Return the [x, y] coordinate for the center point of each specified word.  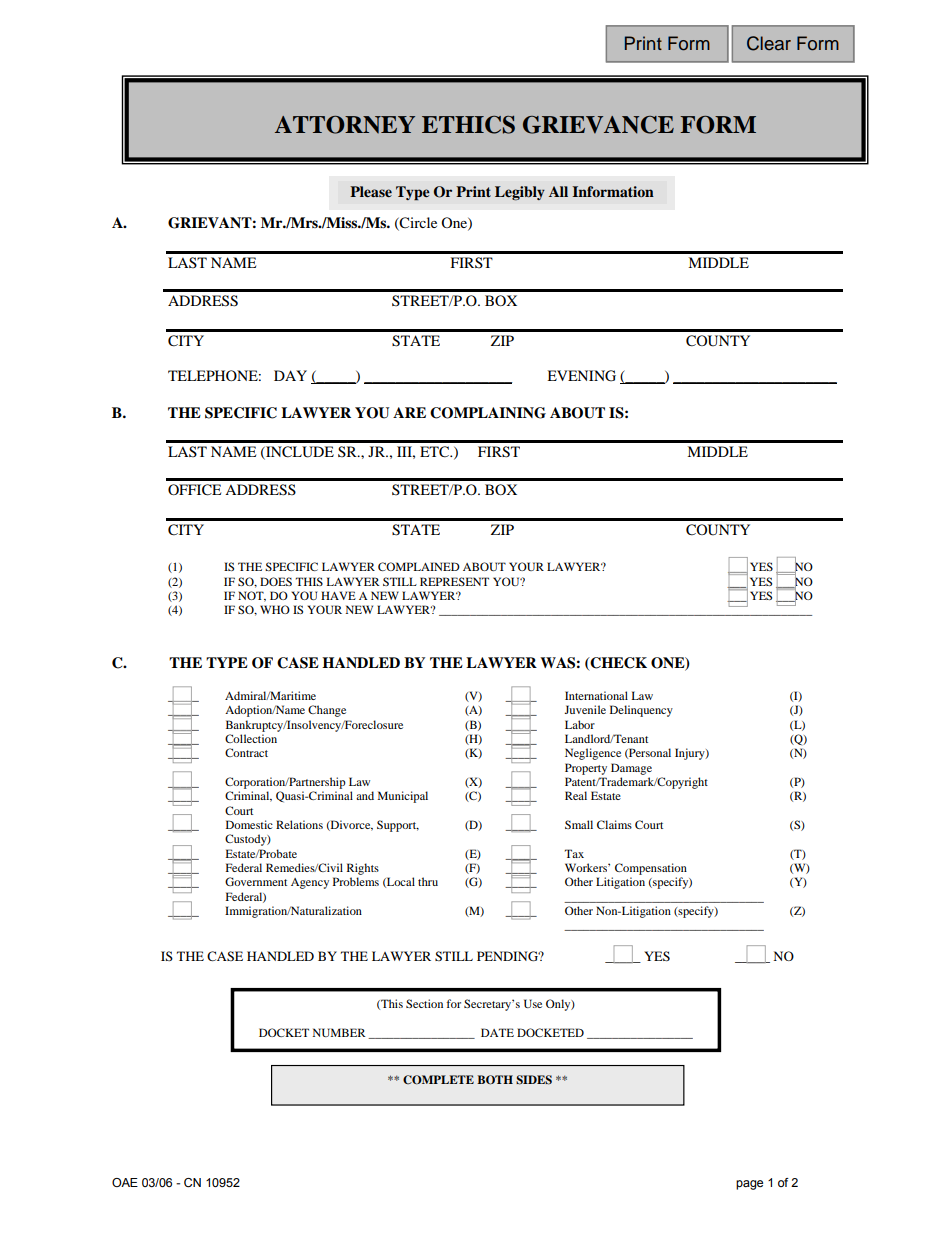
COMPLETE [438, 1080]
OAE [125, 1182]
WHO [275, 609]
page [749, 1185]
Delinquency [641, 711]
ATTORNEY [345, 125]
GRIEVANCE [598, 125]
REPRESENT [454, 581]
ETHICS [468, 125]
